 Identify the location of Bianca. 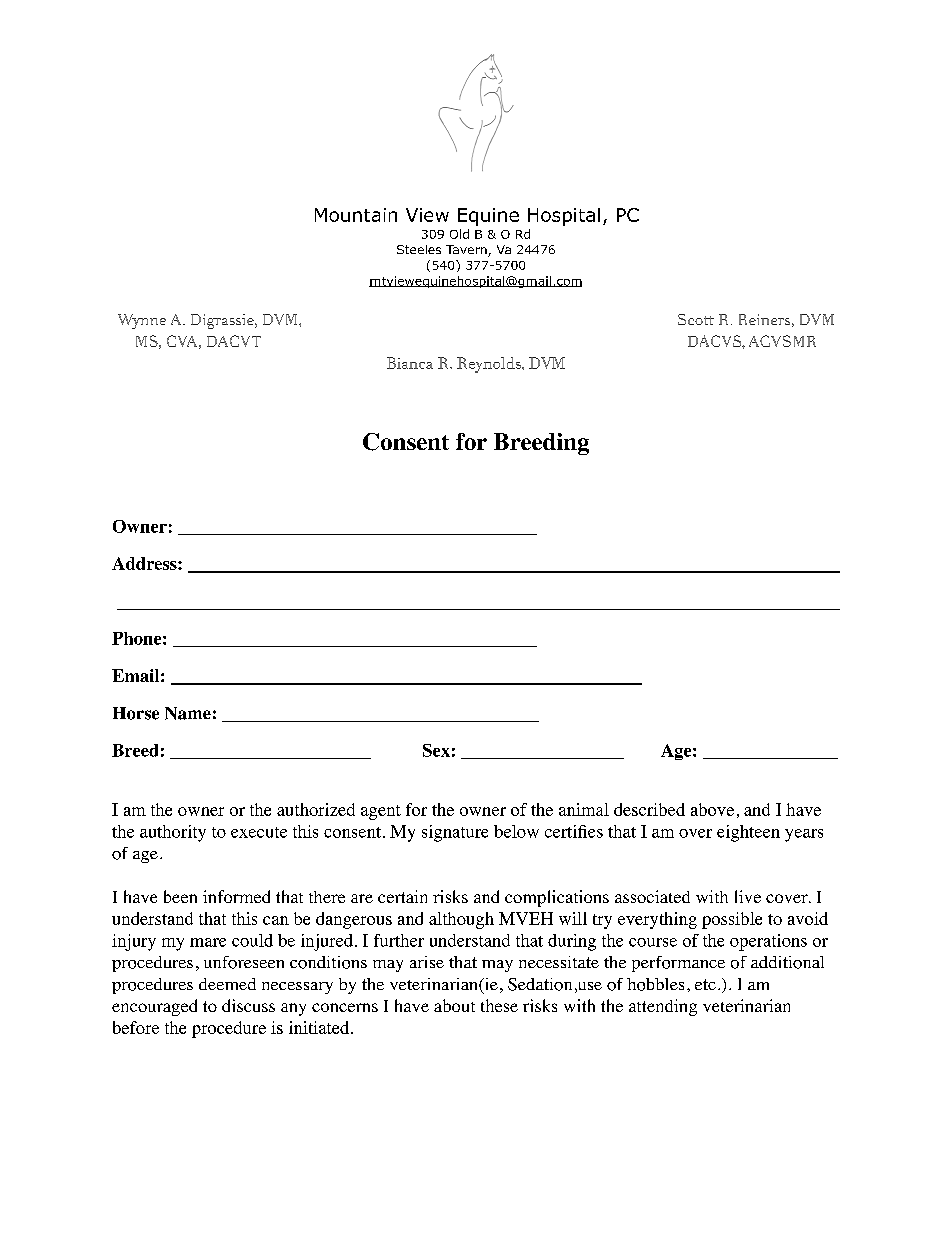
(410, 363).
